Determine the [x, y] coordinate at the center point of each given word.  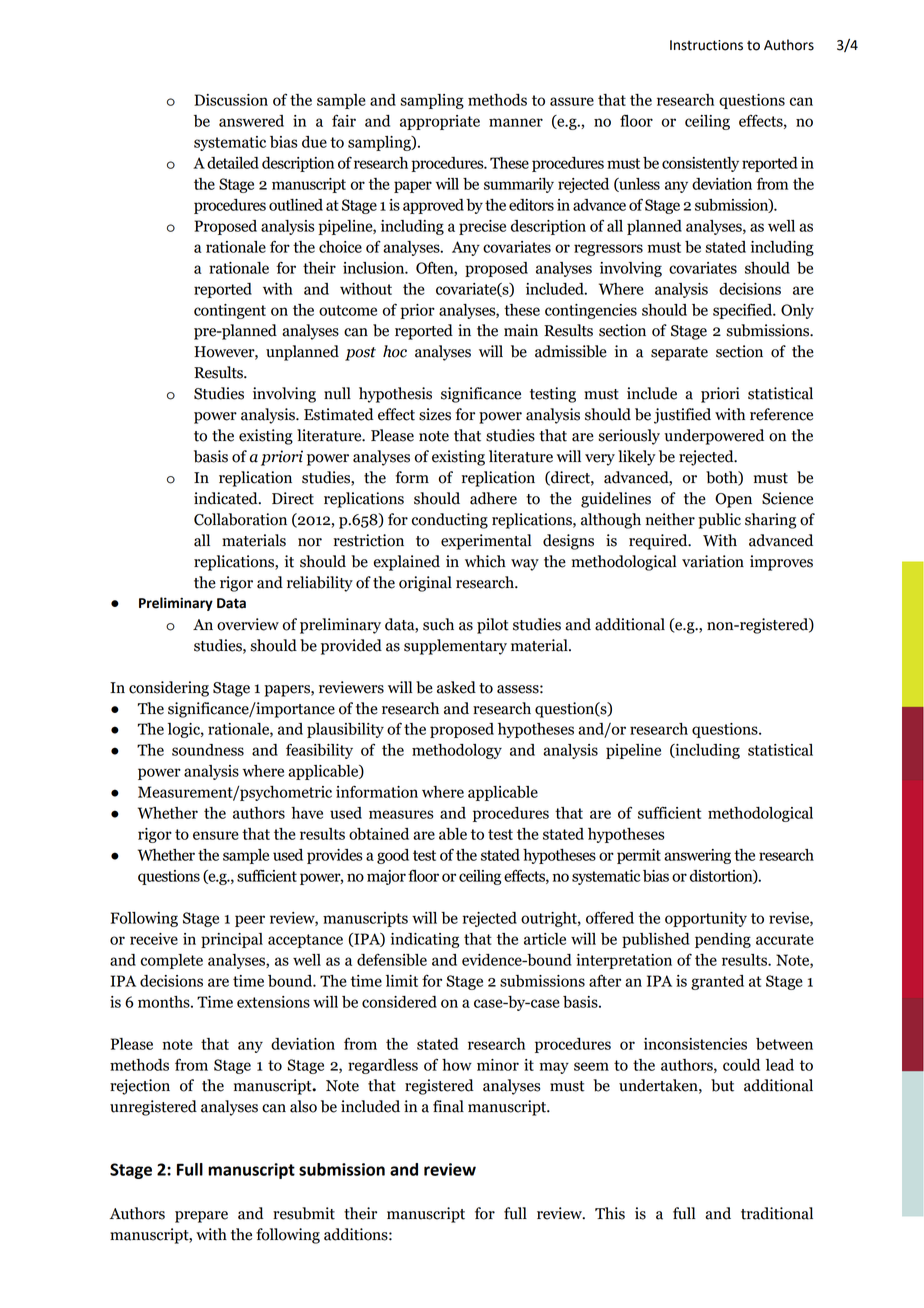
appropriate [440, 122]
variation [713, 561]
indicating [425, 940]
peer [250, 921]
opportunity [706, 919]
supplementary [455, 647]
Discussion [231, 100]
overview [248, 624]
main [521, 330]
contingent [230, 311]
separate [679, 354]
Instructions [706, 45]
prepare [201, 1217]
